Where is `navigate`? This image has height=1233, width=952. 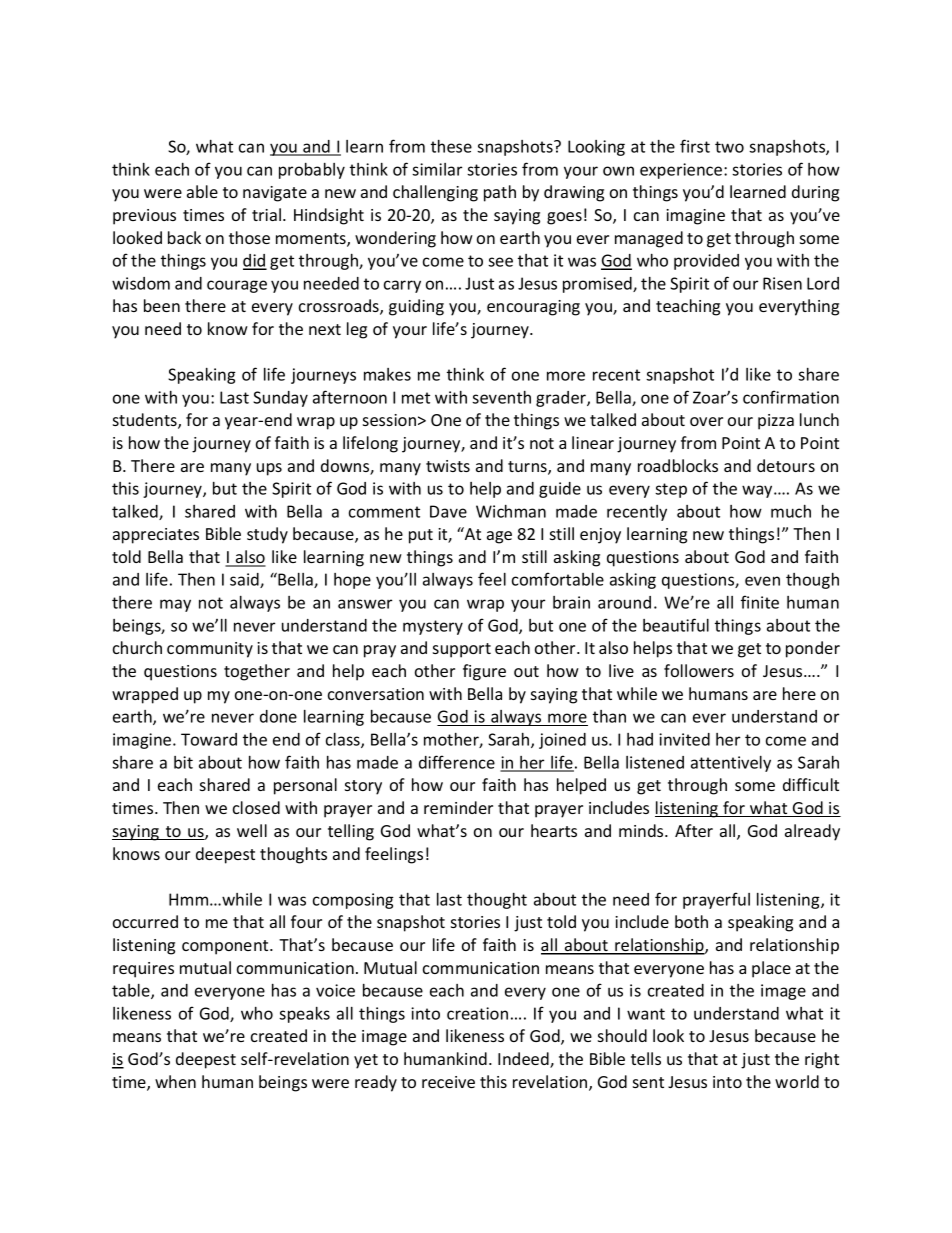 navigate is located at coordinates (275, 194).
